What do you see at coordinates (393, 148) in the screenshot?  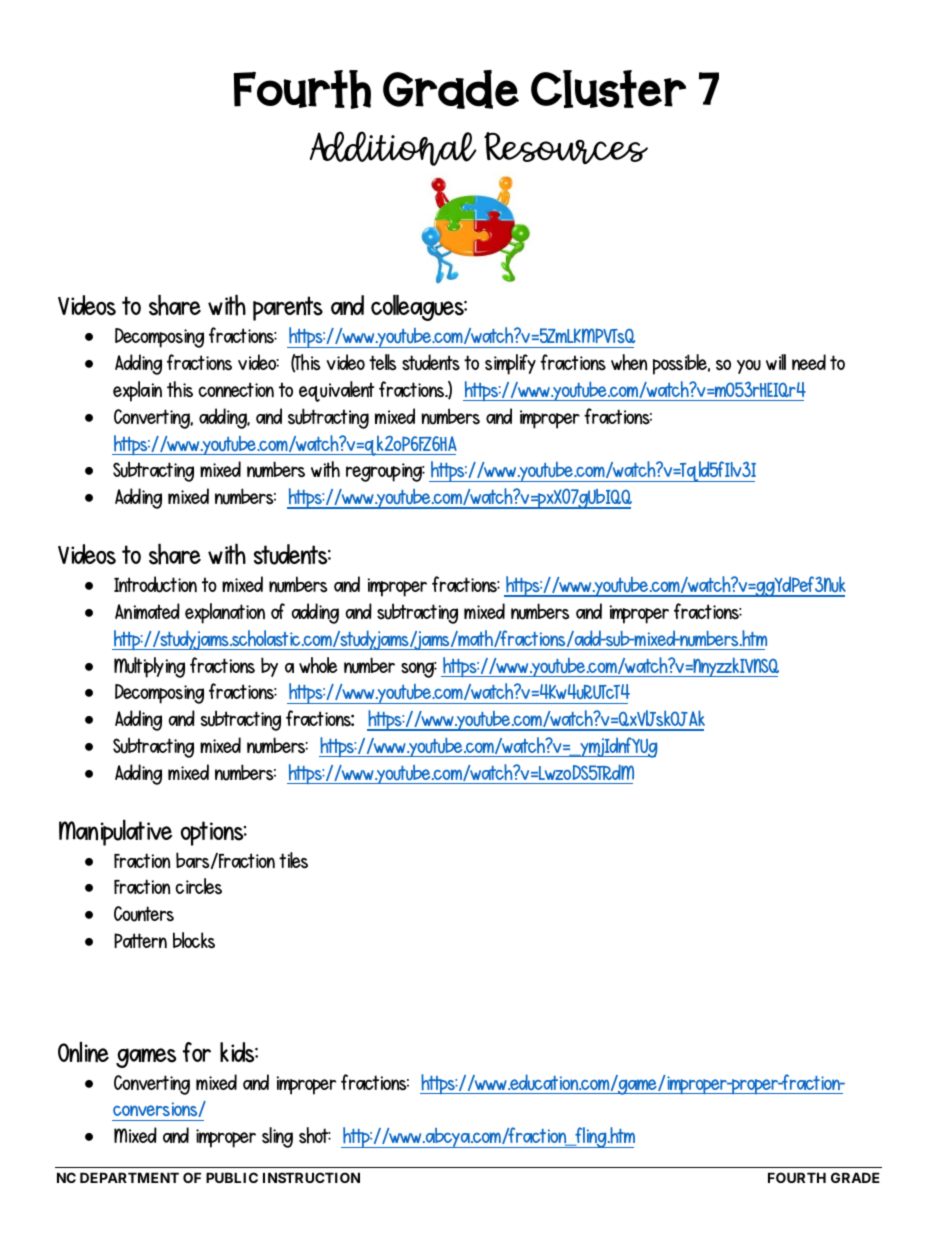 I see `Additional` at bounding box center [393, 148].
